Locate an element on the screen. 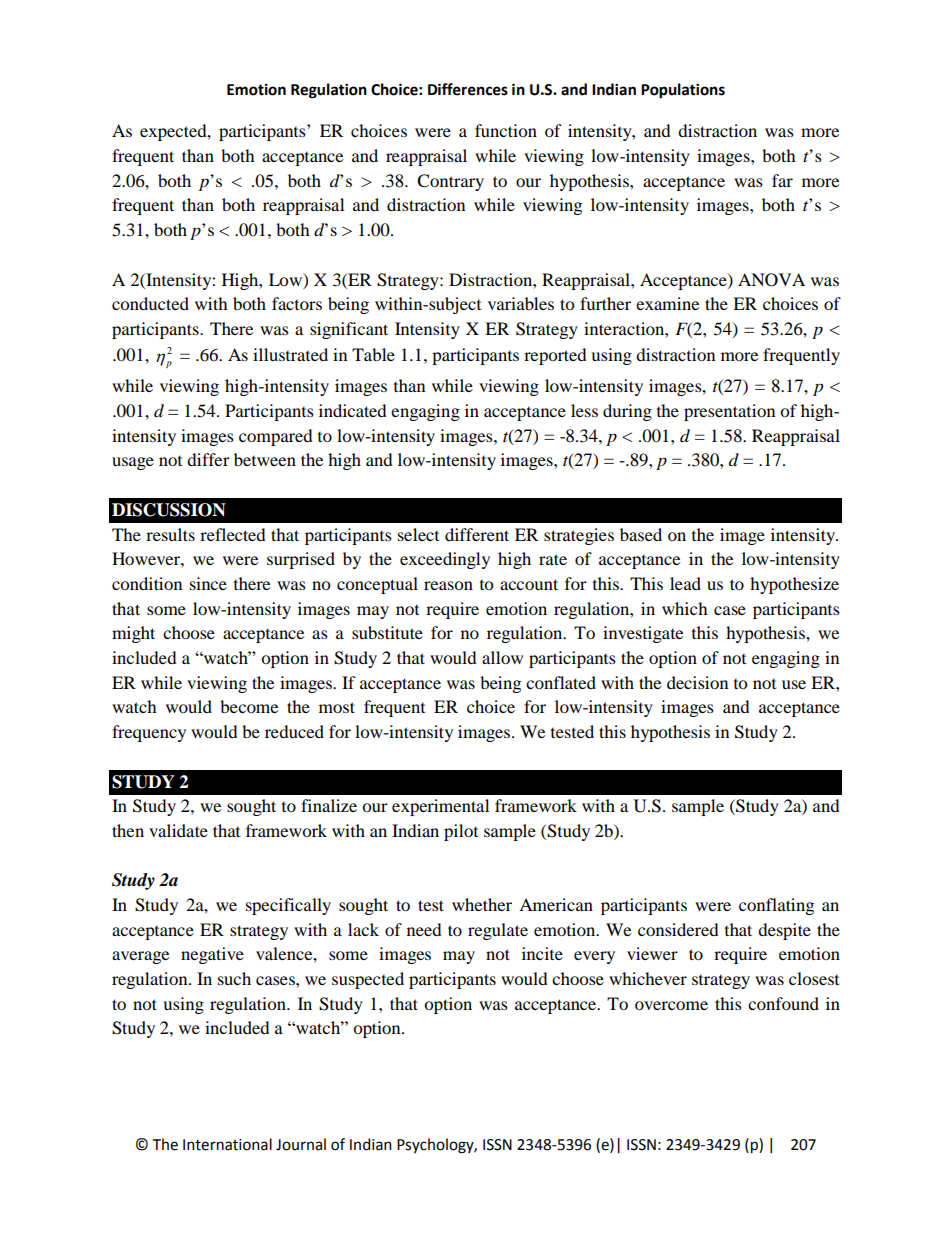 The width and height of the screenshot is (952, 1233). variables is located at coordinates (521, 303).
